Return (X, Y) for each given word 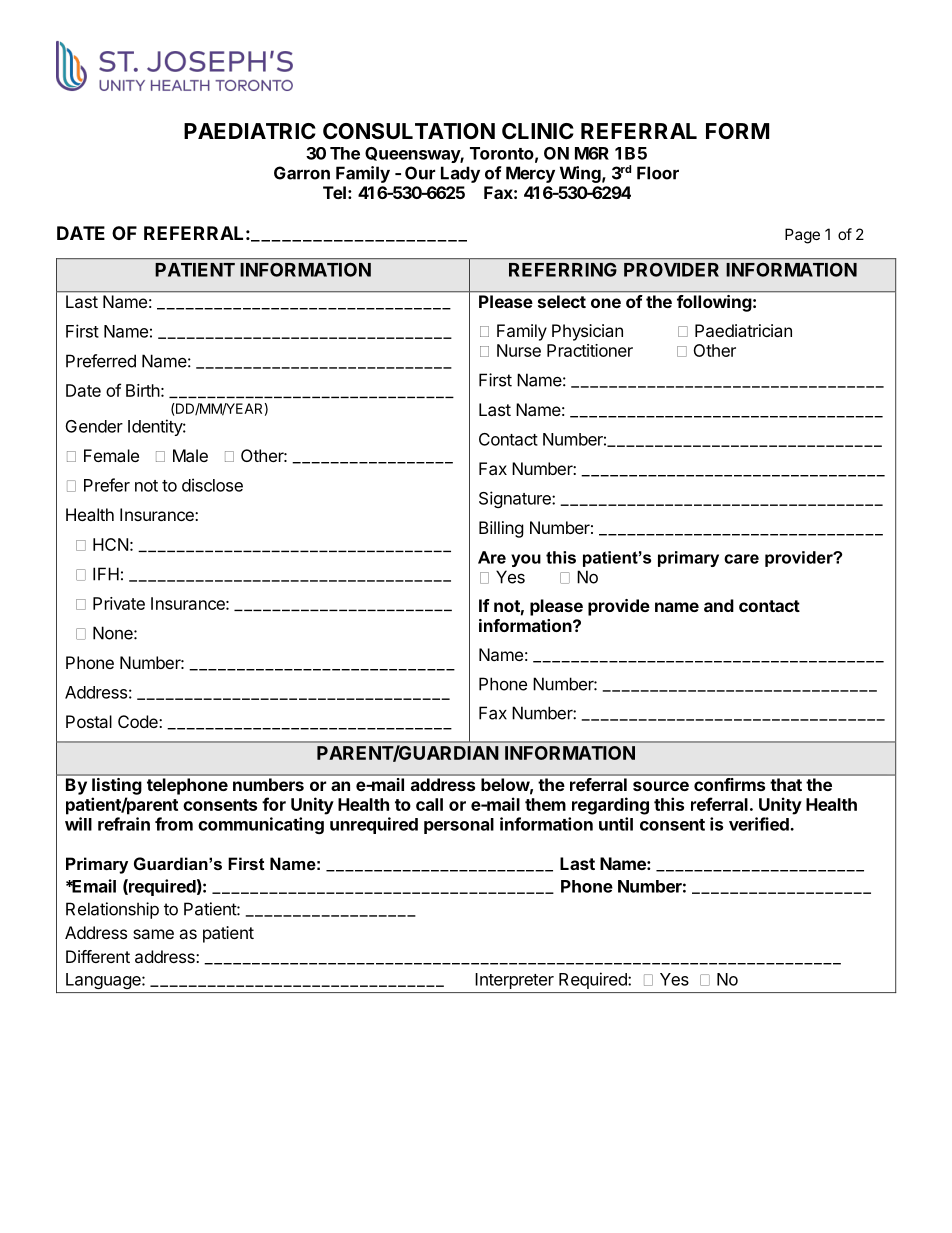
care (741, 559)
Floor (658, 173)
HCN (110, 544)
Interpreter (515, 981)
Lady (460, 174)
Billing (501, 529)
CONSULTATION (409, 131)
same (153, 934)
